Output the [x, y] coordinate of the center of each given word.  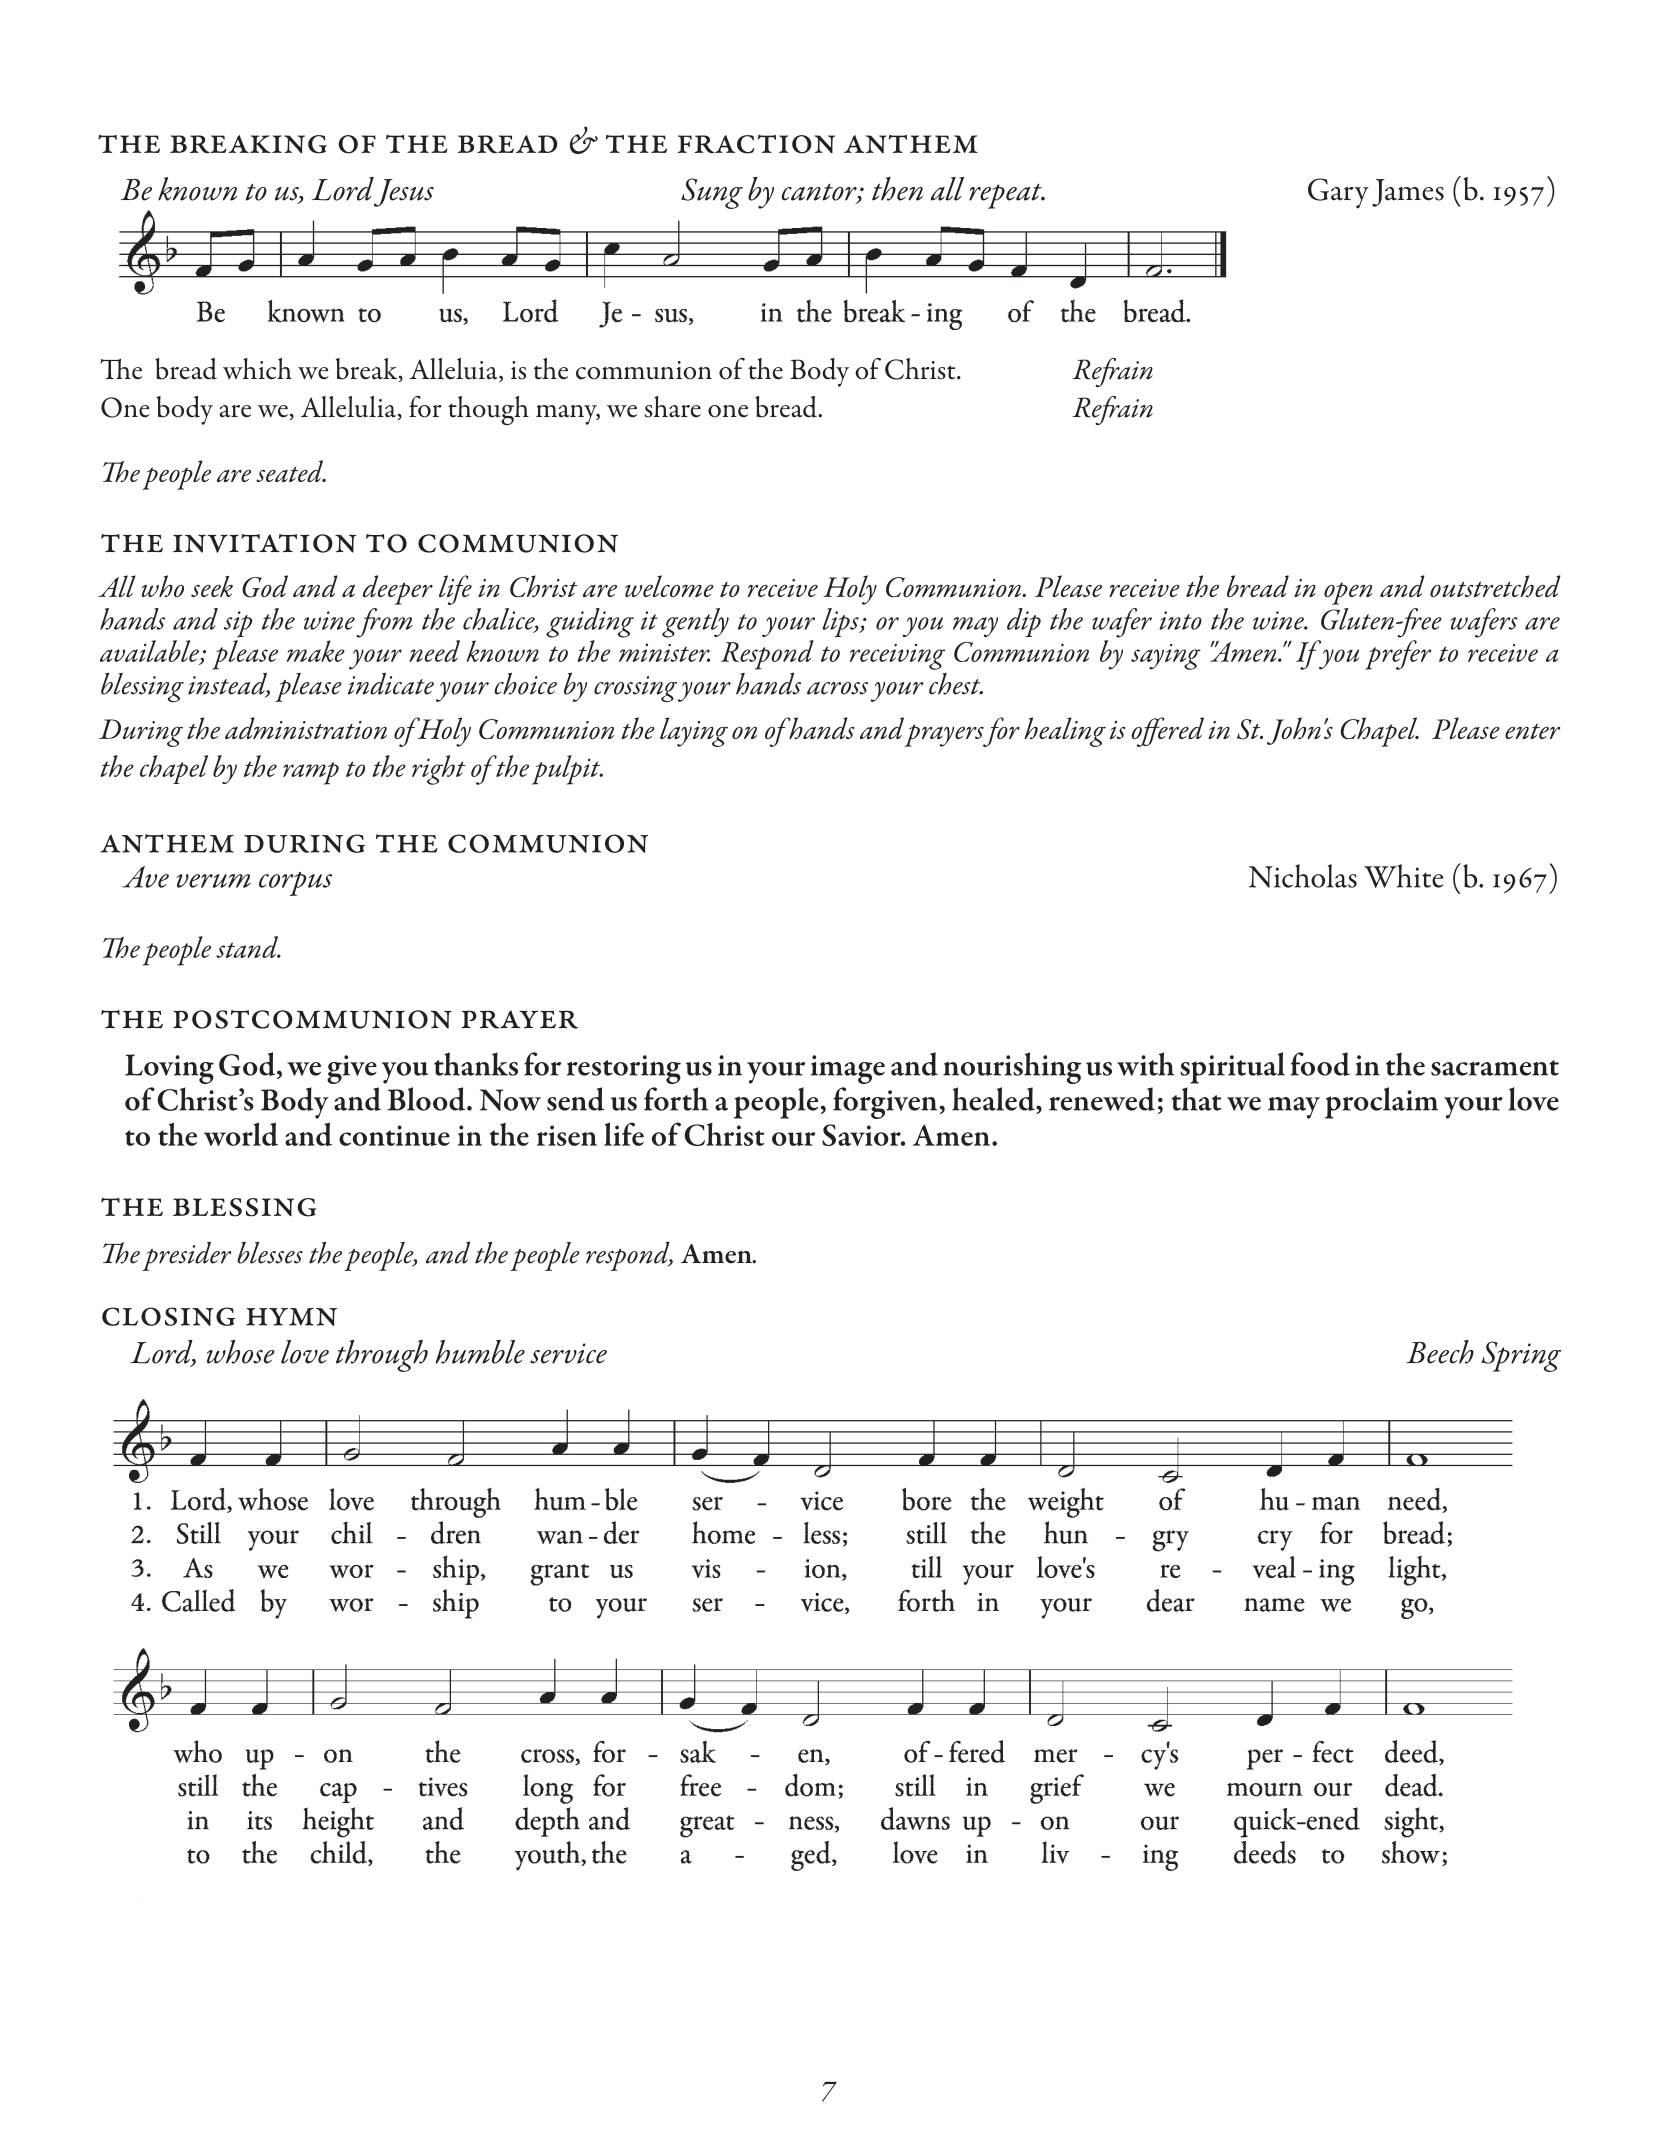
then [897, 189]
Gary [1338, 193]
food [1320, 1064]
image [848, 1069]
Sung [712, 193]
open [1348, 593]
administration [306, 728]
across [837, 688]
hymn [291, 1317]
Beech [1440, 1352]
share [673, 407]
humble [480, 1352]
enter [1532, 731]
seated [290, 471]
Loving [169, 1069]
